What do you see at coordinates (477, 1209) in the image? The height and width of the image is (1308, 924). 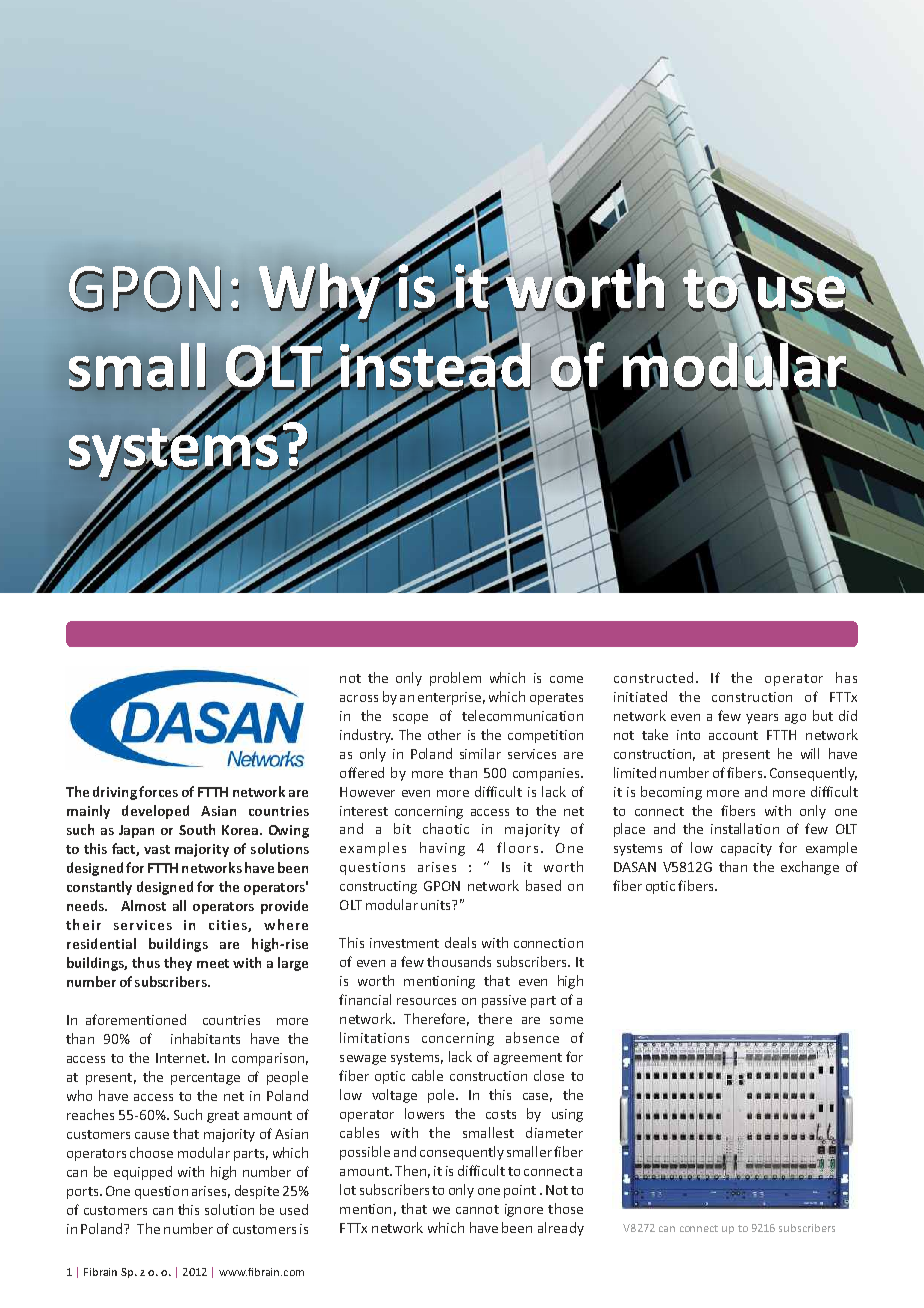 I see `cannot` at bounding box center [477, 1209].
